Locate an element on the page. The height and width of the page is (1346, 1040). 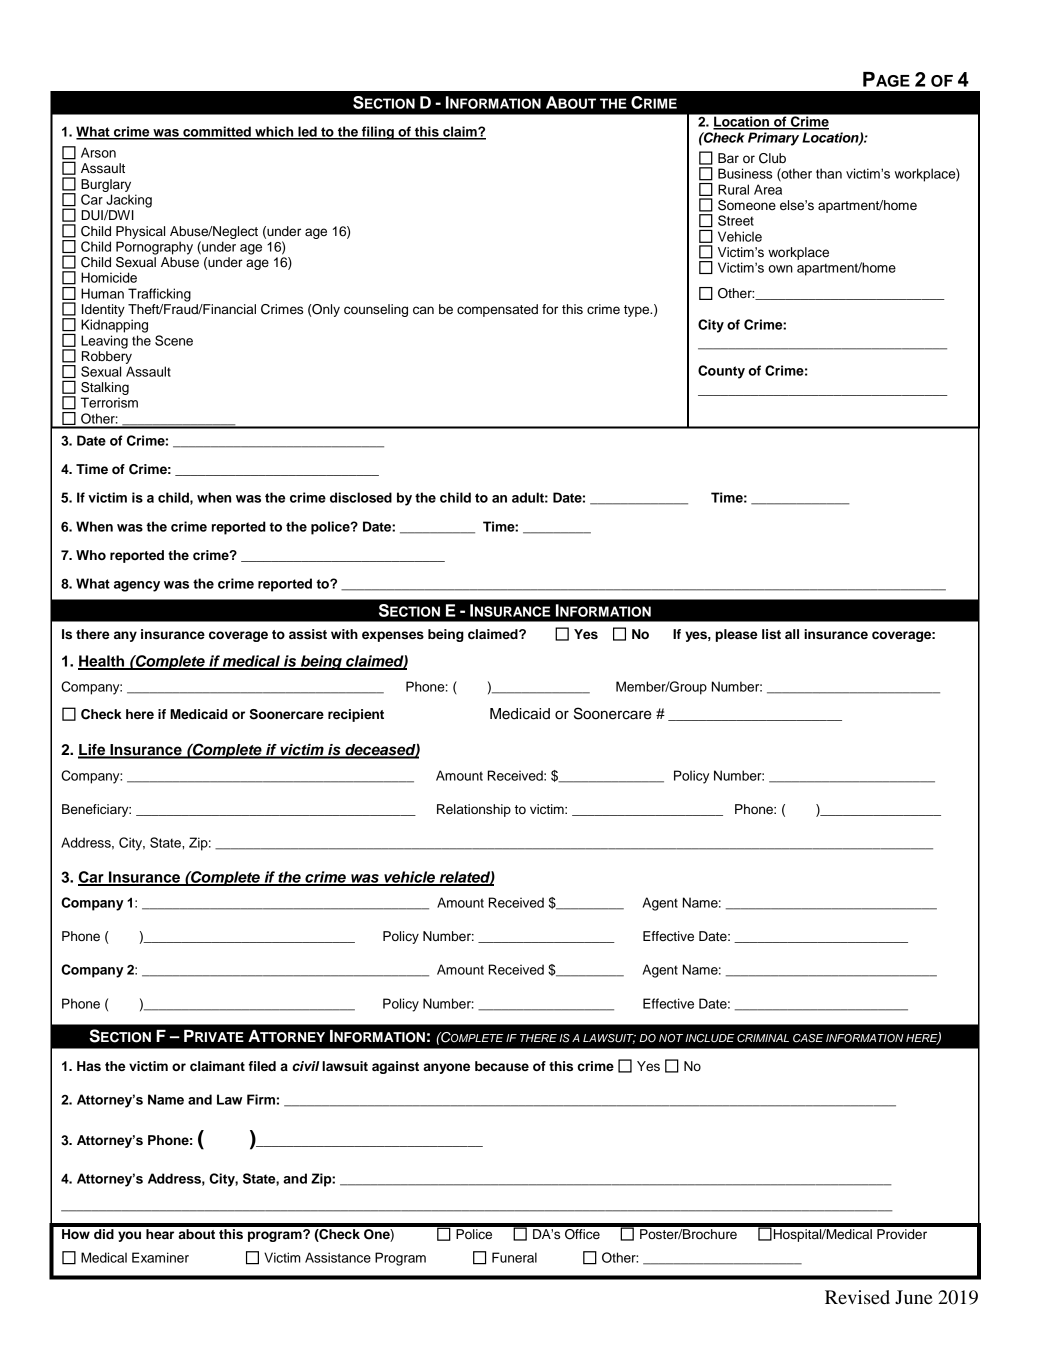
Life is located at coordinates (93, 751).
